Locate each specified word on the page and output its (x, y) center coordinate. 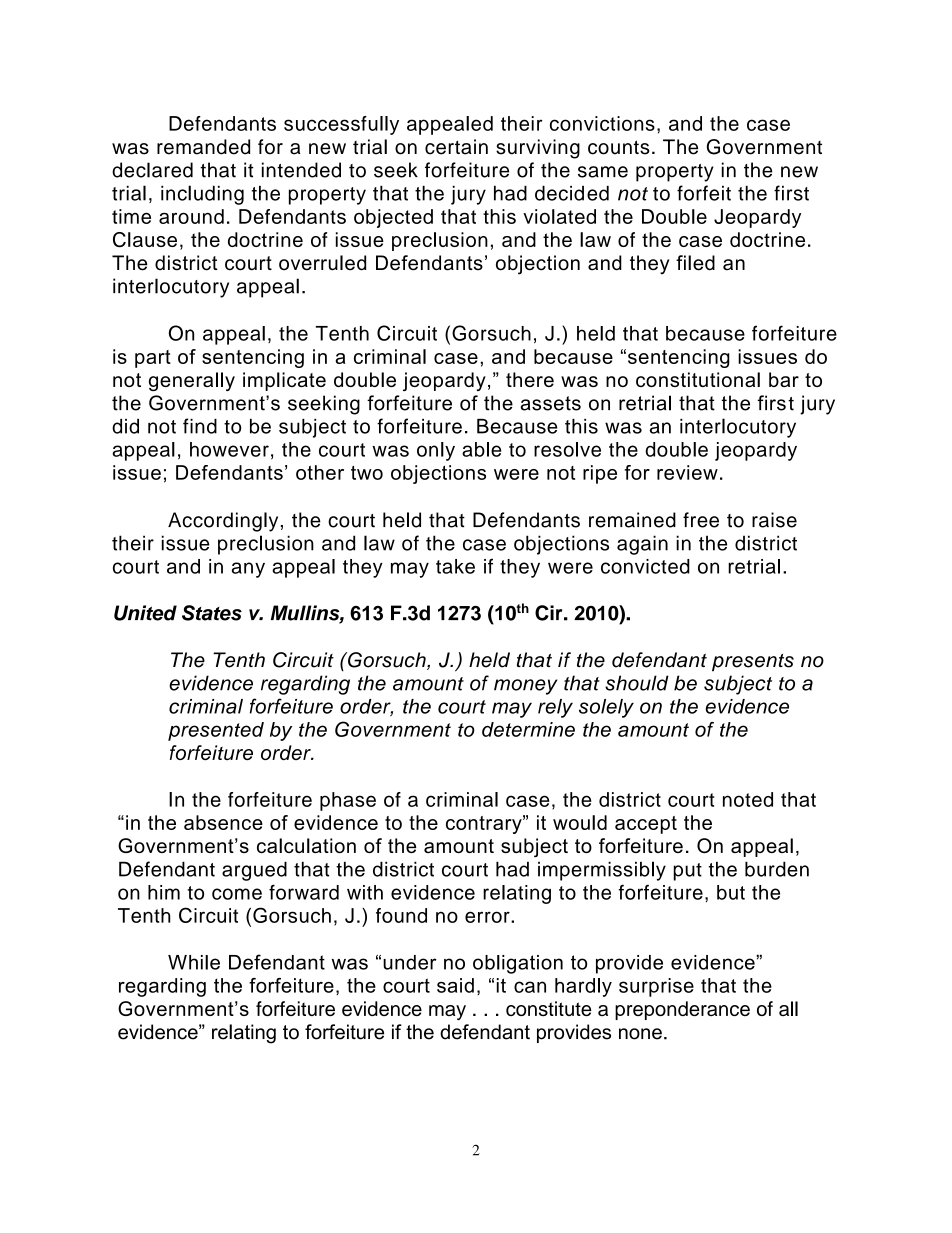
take (455, 566)
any (248, 570)
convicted (645, 566)
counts (619, 147)
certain (456, 147)
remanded (203, 147)
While (194, 962)
